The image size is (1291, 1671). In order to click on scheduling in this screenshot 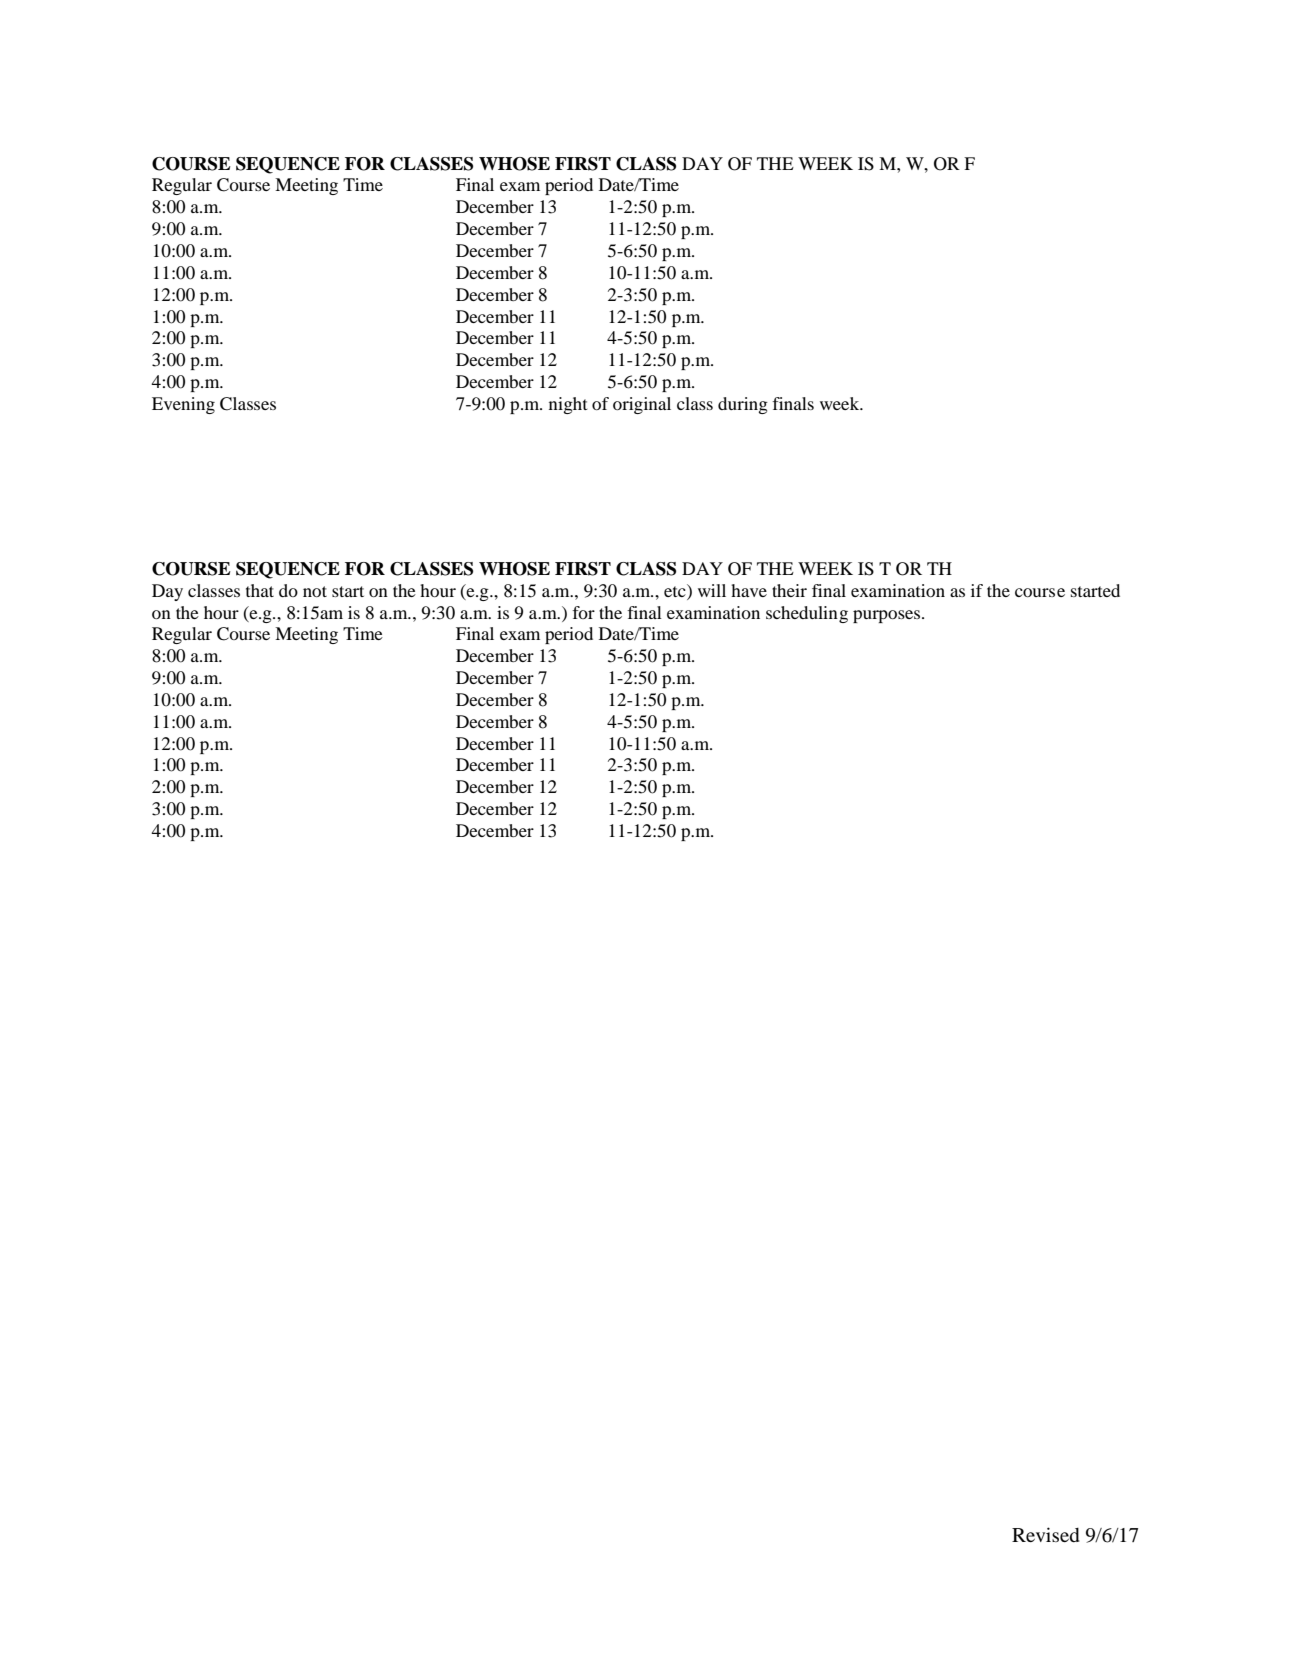, I will do `click(807, 614)`.
